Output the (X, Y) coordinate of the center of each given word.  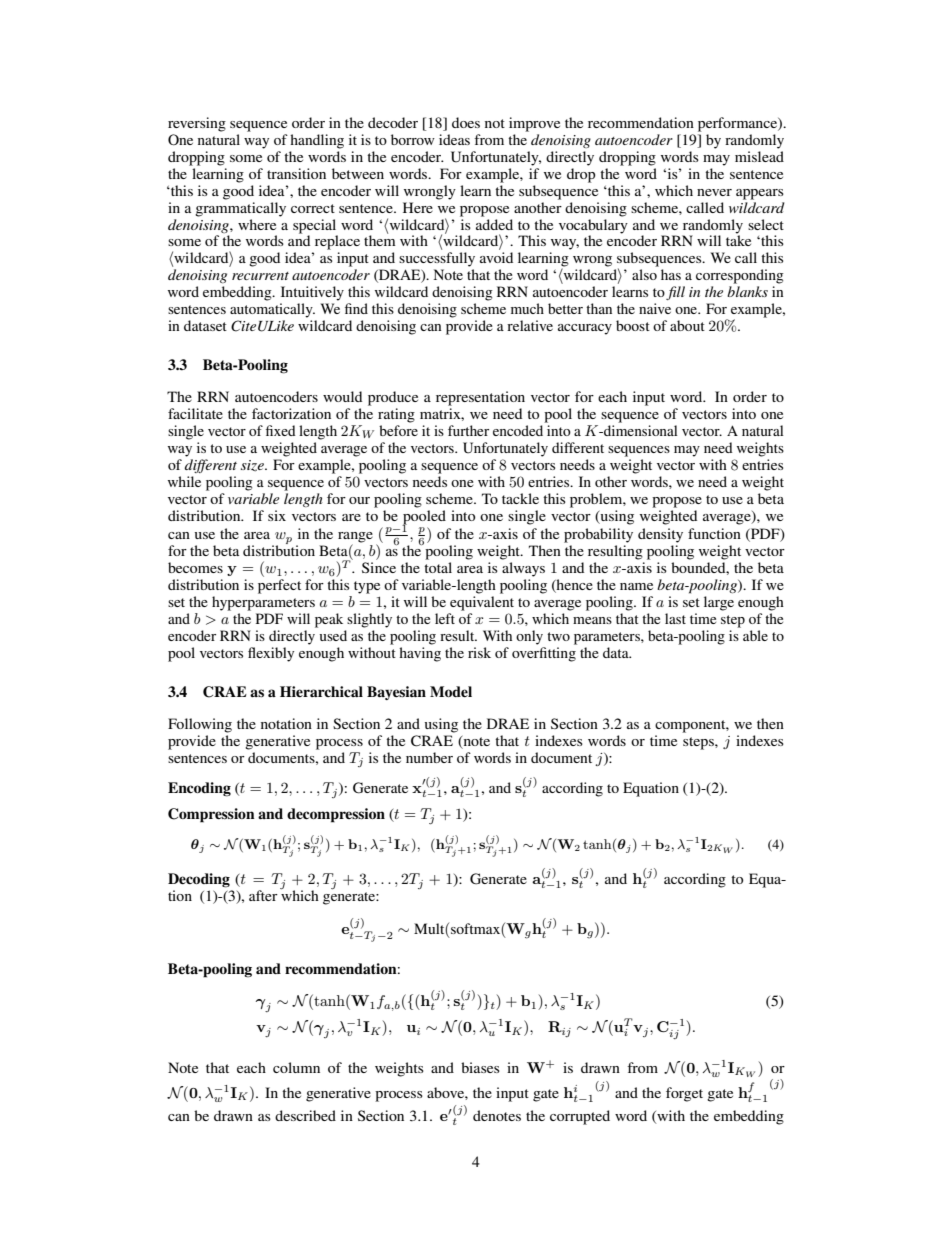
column (296, 1067)
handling (317, 141)
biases (480, 1067)
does (466, 122)
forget (684, 1094)
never (714, 192)
